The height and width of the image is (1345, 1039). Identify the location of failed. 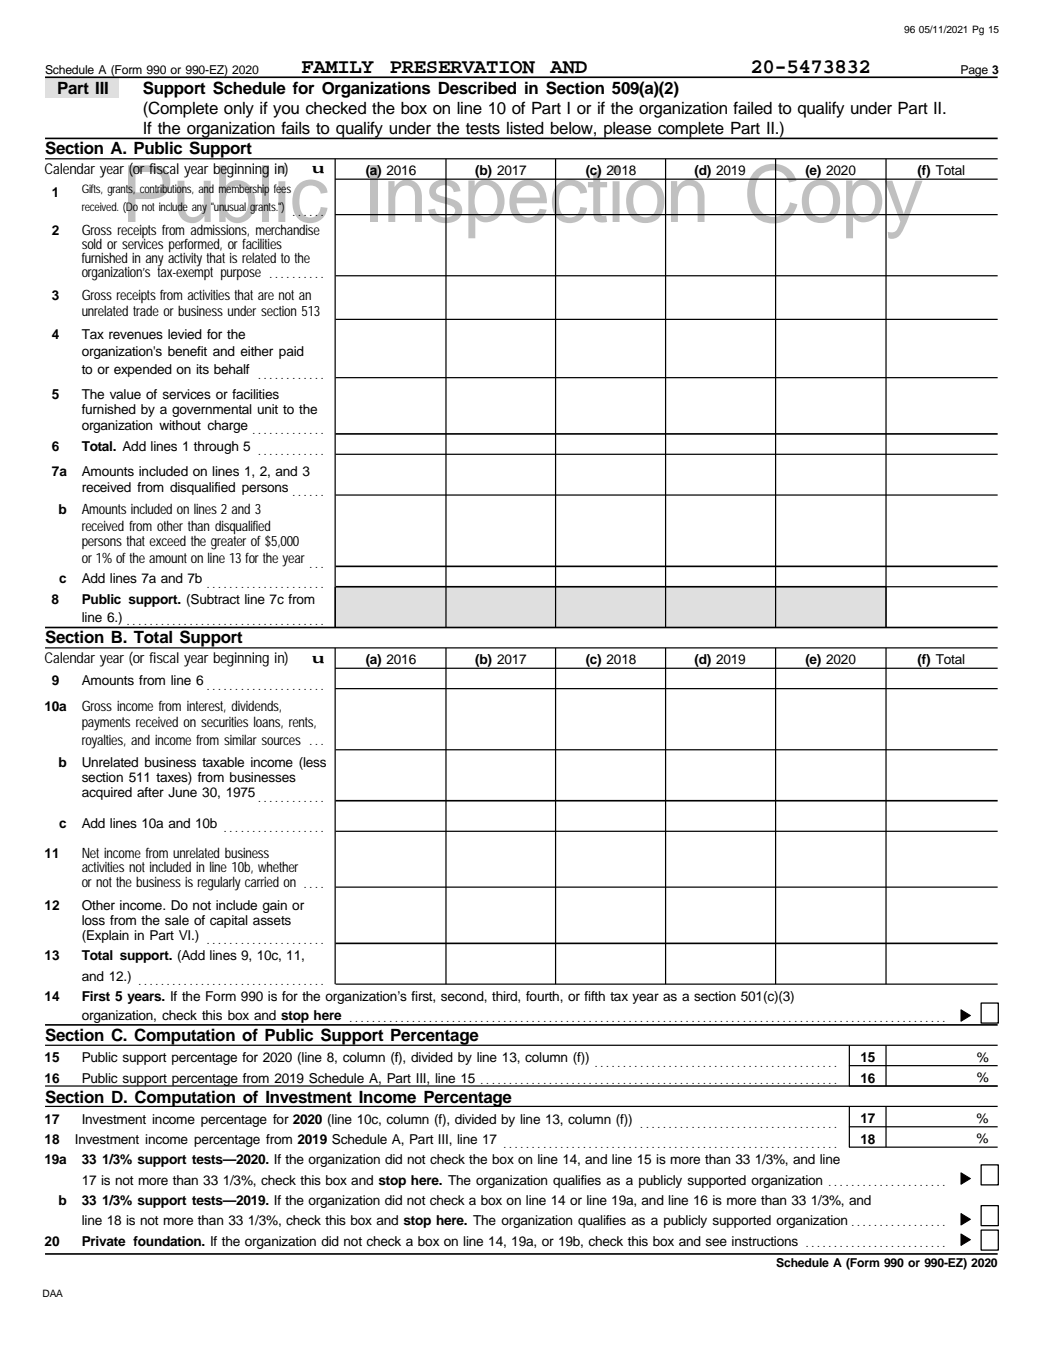
(752, 108).
